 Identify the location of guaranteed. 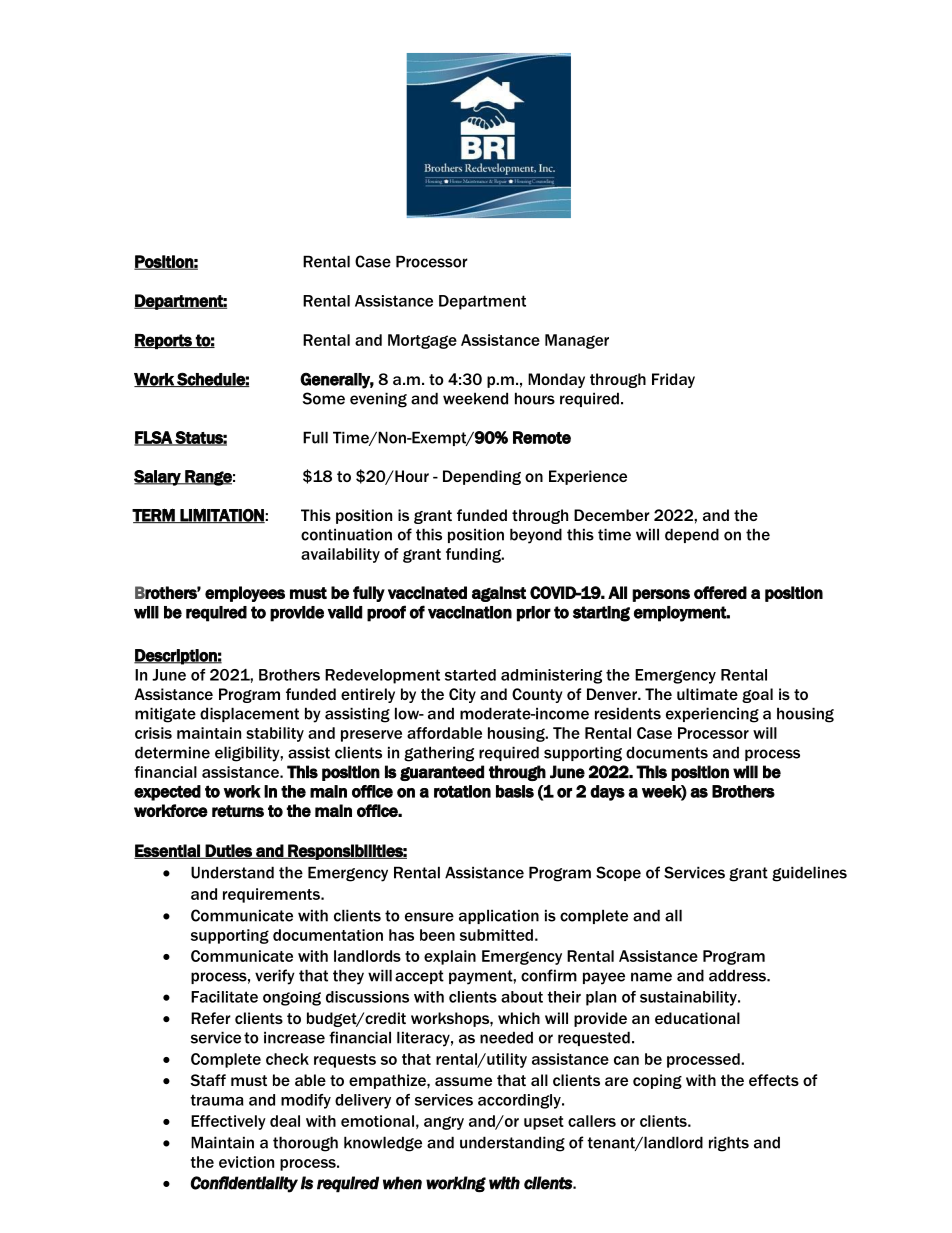
(442, 773).
